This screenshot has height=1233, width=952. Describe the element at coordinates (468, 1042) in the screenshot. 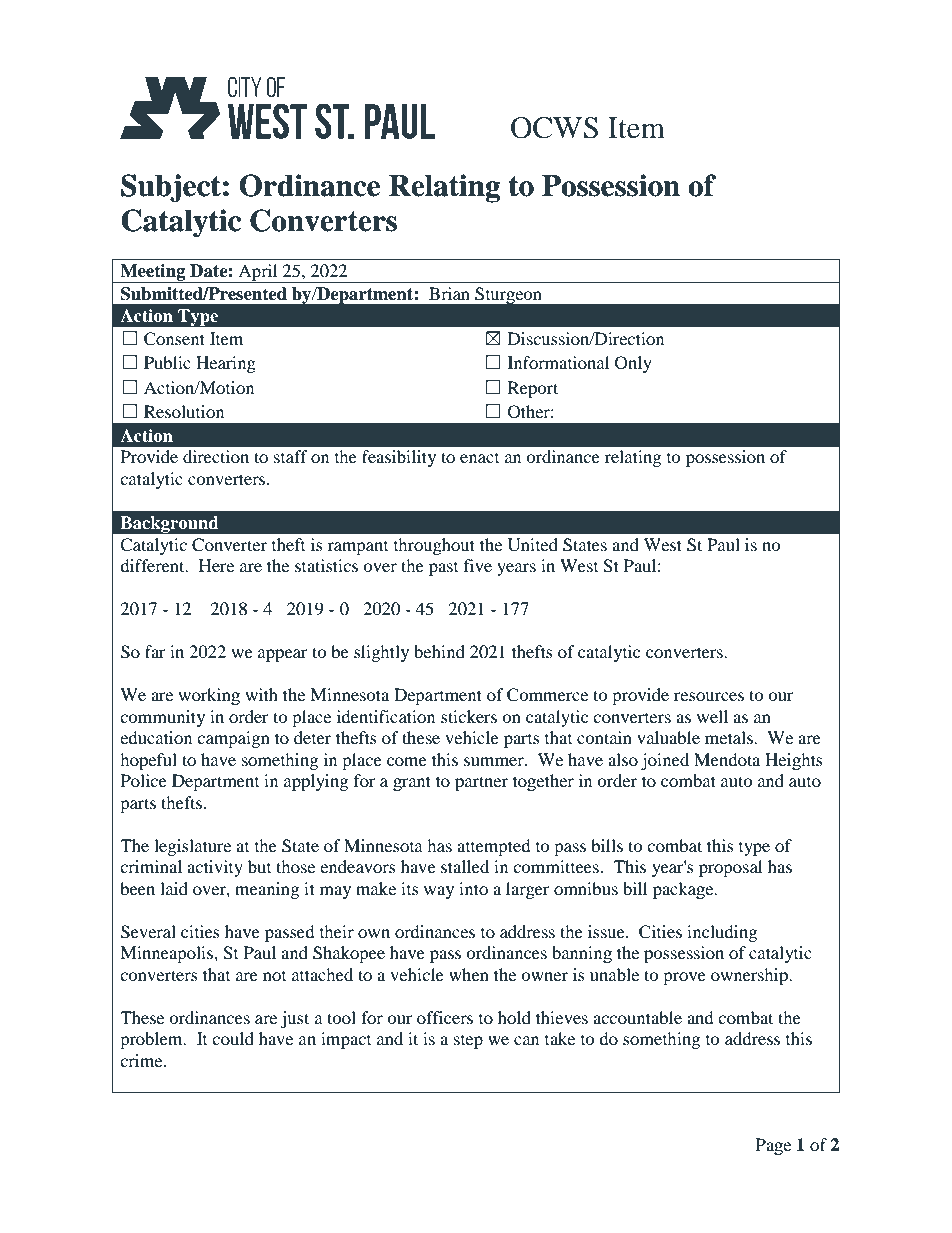

I see `step` at that location.
